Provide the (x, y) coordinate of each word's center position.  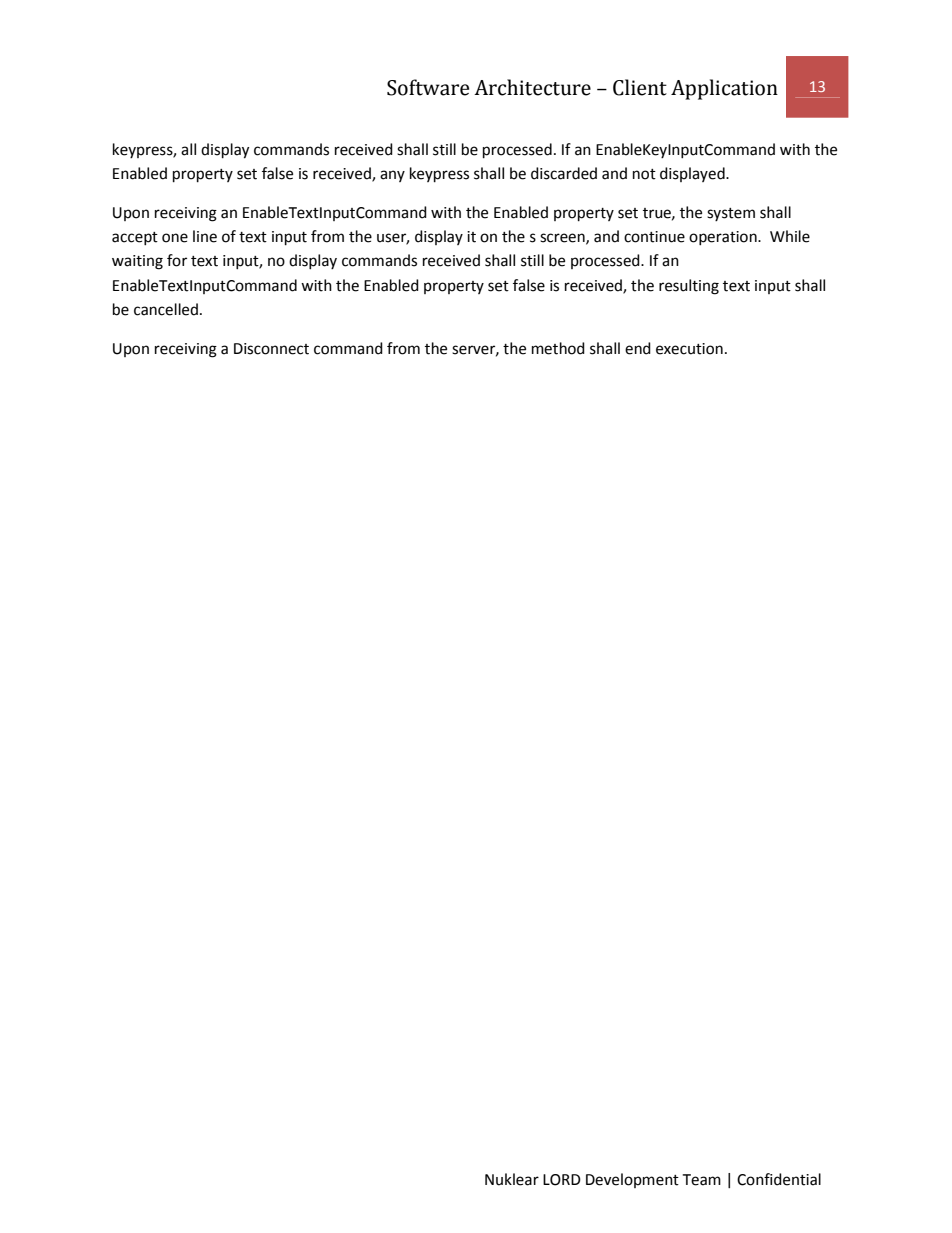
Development (632, 1180)
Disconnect (271, 349)
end (638, 348)
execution (689, 349)
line (205, 236)
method (558, 348)
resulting (689, 287)
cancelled (166, 309)
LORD (562, 1180)
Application (724, 89)
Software (428, 87)
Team (701, 1180)
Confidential (779, 1179)
